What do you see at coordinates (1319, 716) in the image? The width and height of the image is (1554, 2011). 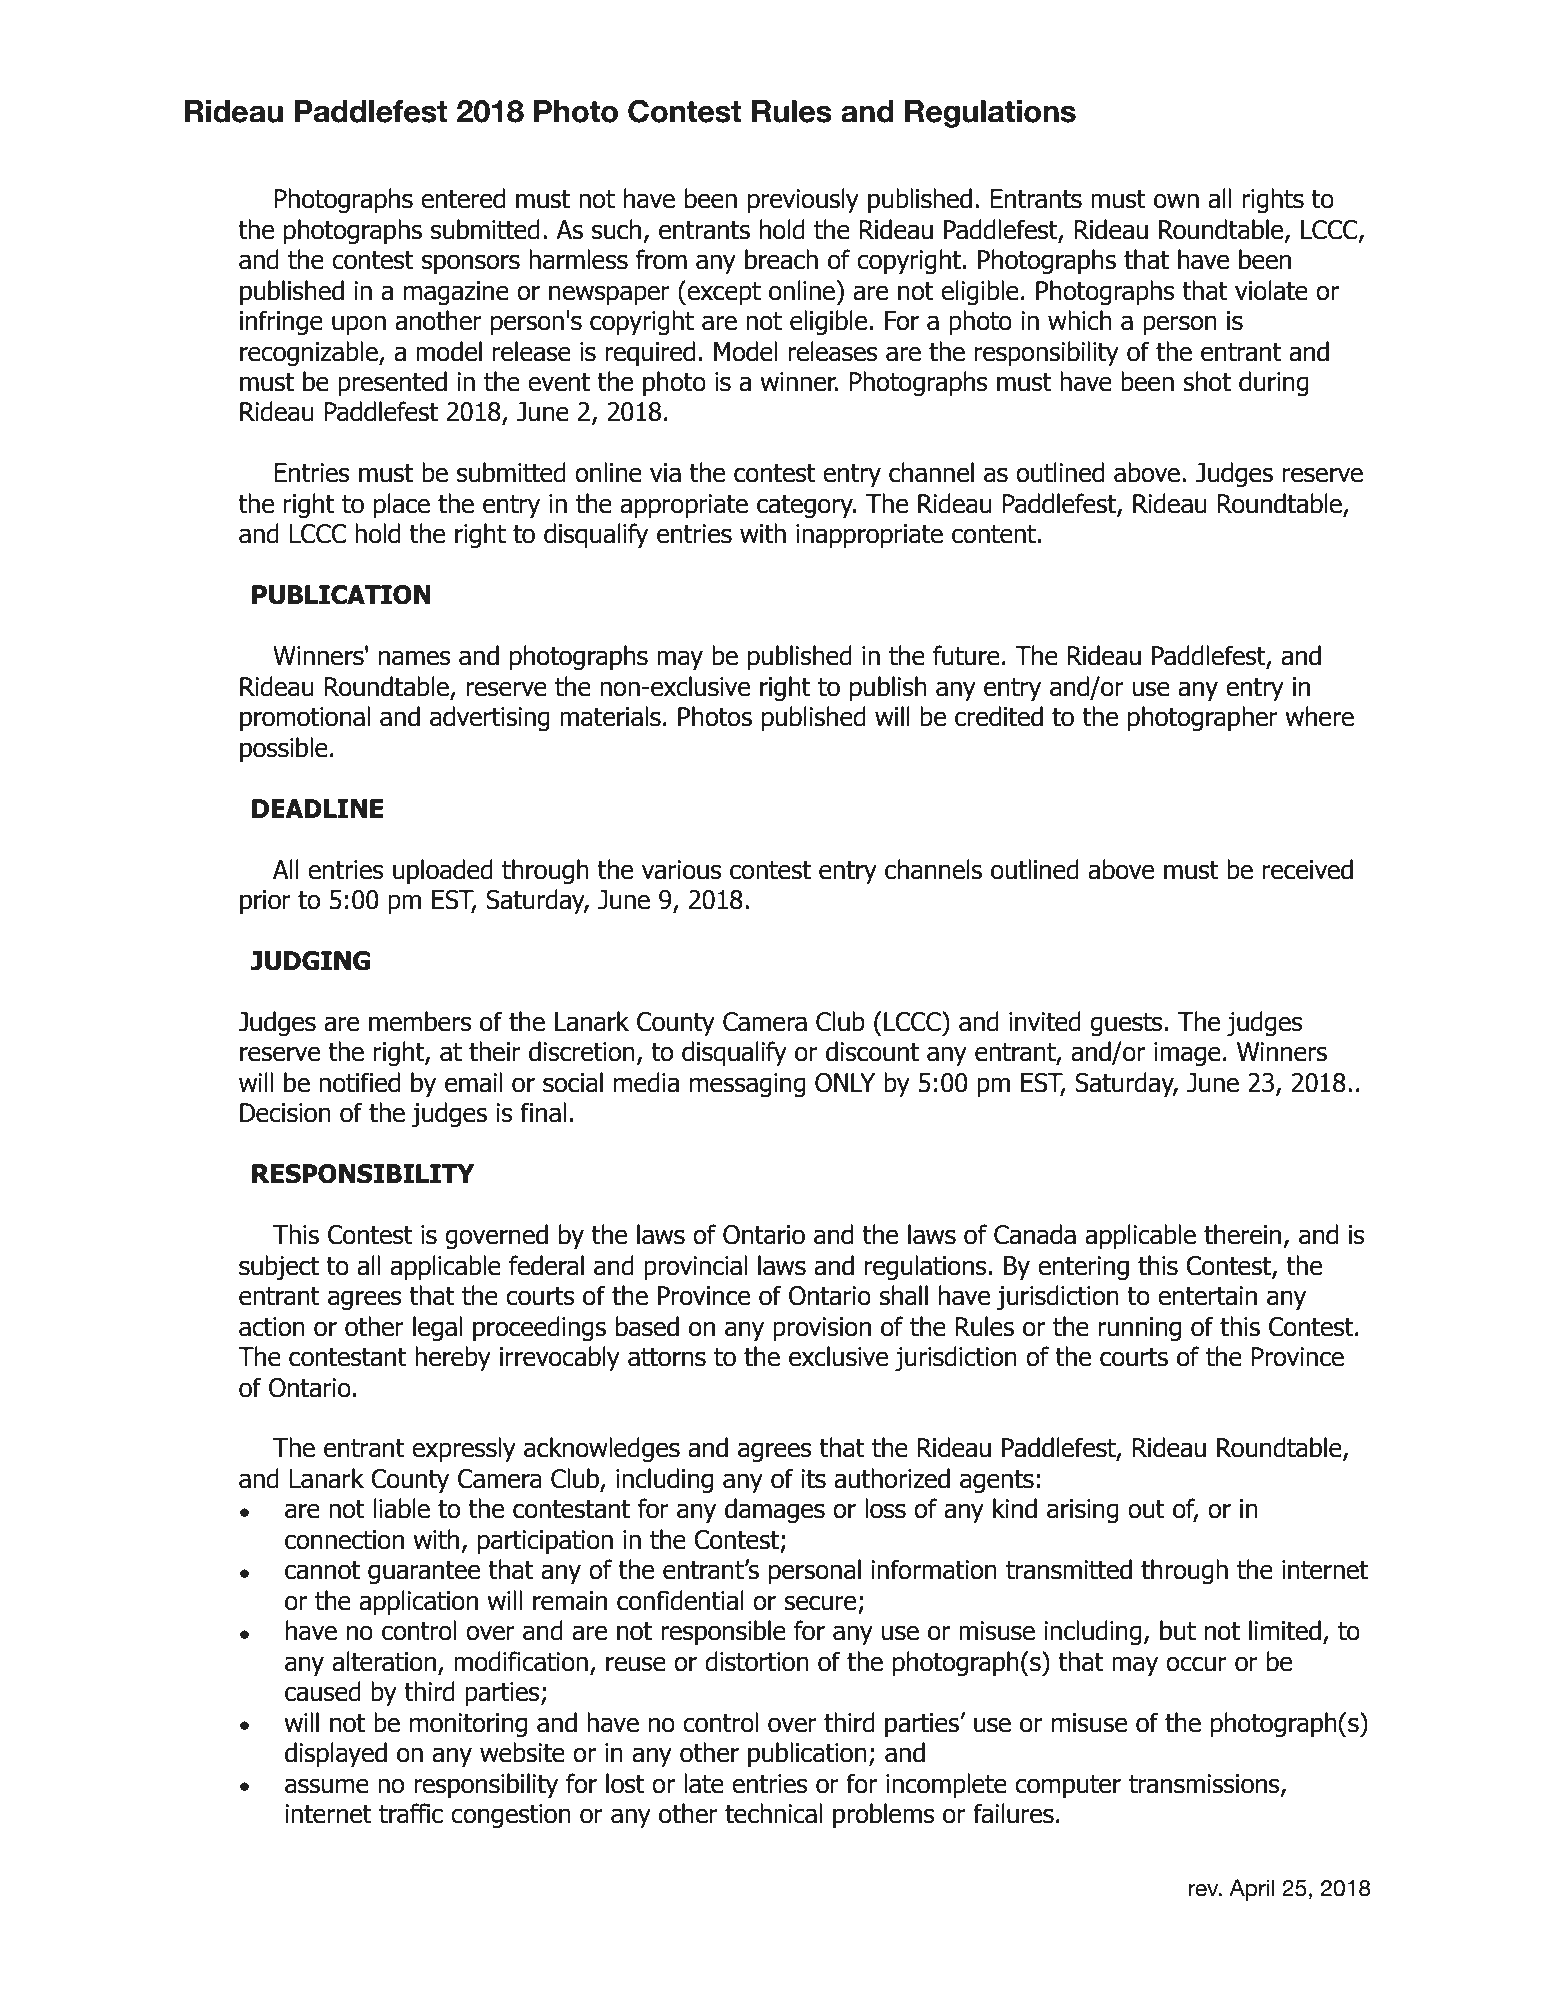 I see `where` at bounding box center [1319, 716].
